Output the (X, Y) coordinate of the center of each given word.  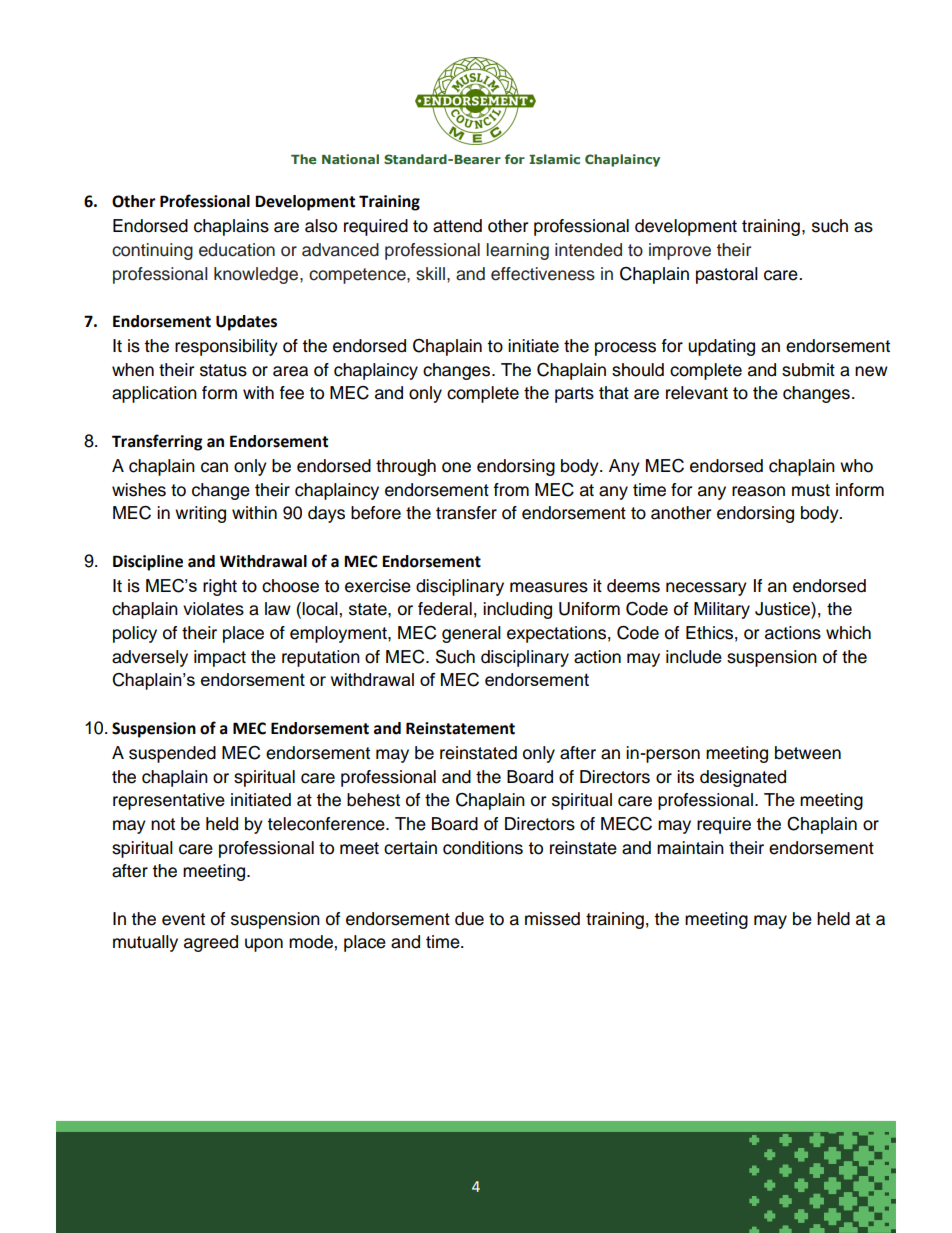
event (183, 919)
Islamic (554, 159)
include (694, 657)
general (471, 634)
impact (220, 658)
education (237, 250)
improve (680, 251)
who (856, 466)
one (456, 467)
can (214, 467)
